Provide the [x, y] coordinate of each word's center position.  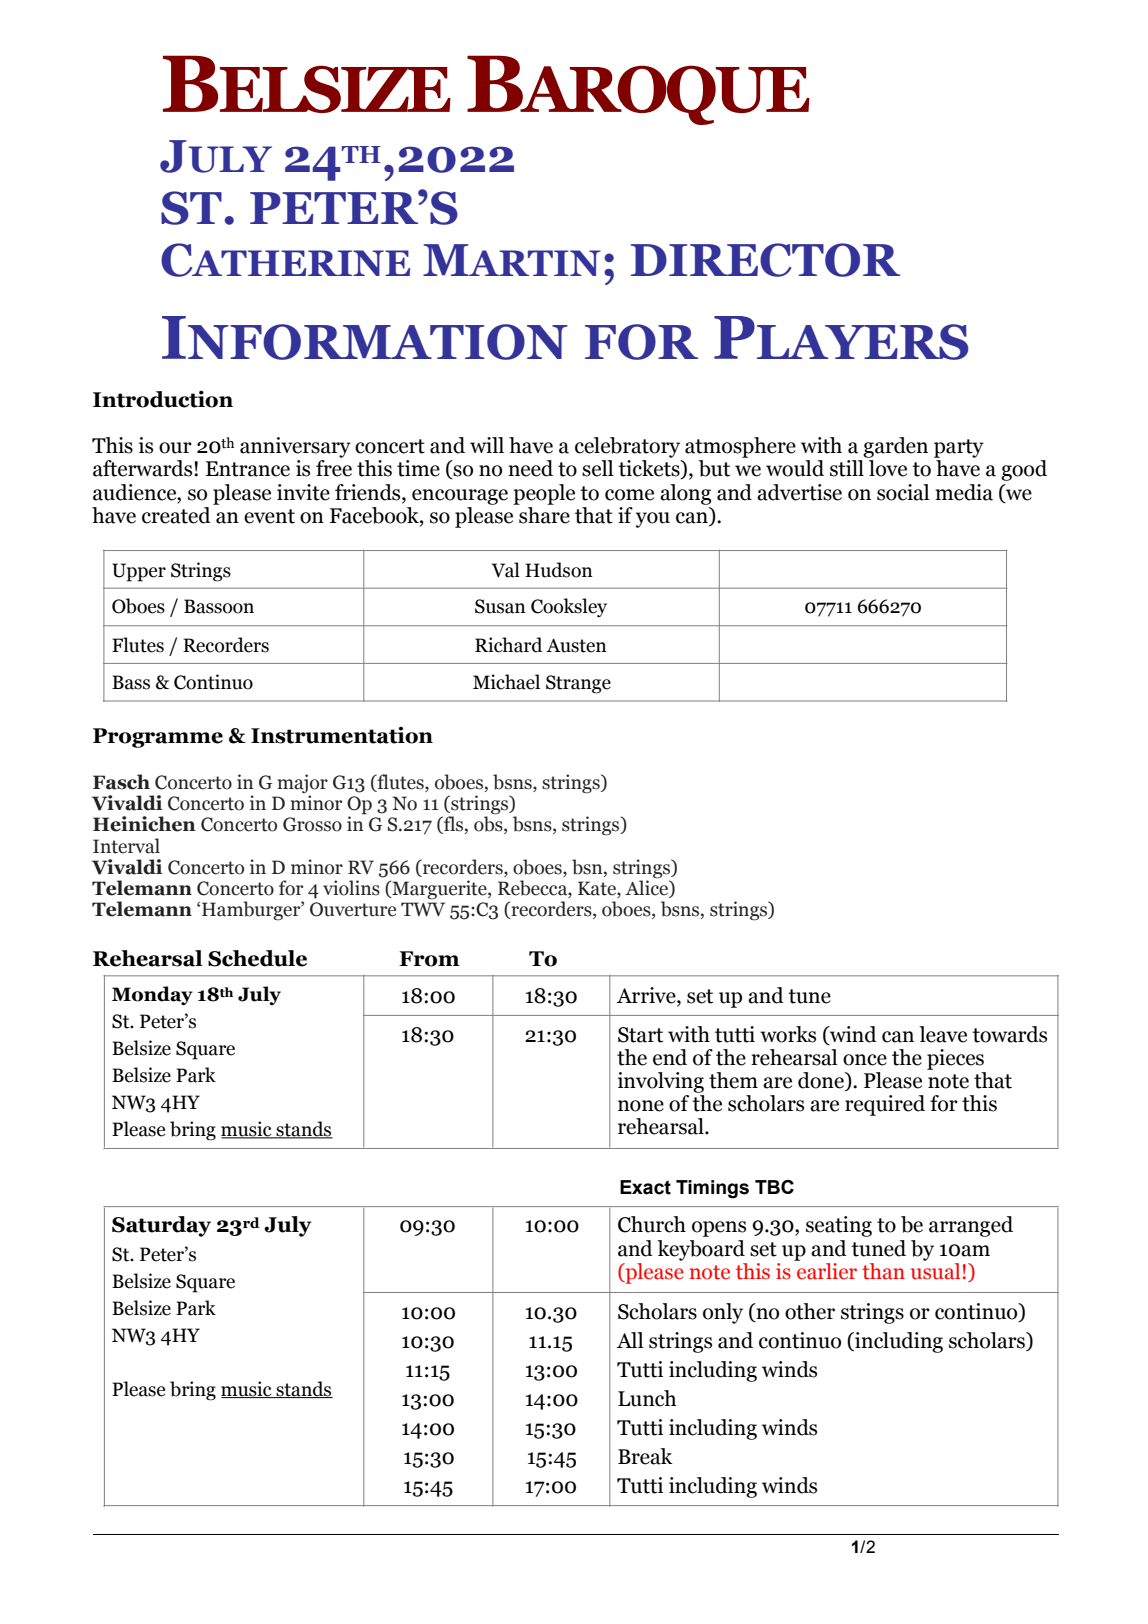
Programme [158, 738]
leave [943, 1034]
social [903, 492]
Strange [578, 684]
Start [640, 1035]
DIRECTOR [765, 260]
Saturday [161, 1226]
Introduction [163, 399]
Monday [152, 995]
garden [895, 447]
